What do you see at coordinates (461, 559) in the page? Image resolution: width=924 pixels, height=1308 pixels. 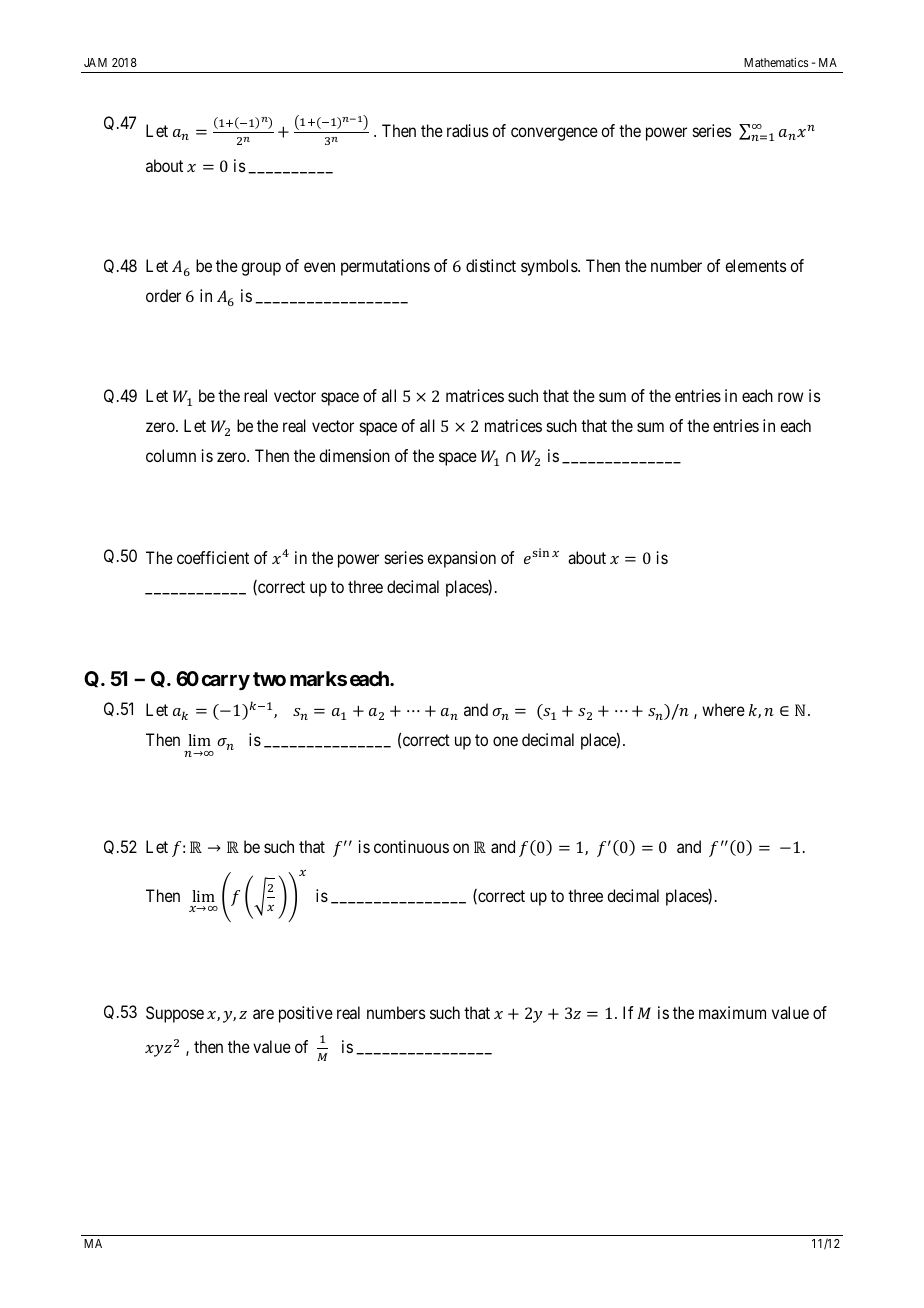 I see `expansion` at bounding box center [461, 559].
